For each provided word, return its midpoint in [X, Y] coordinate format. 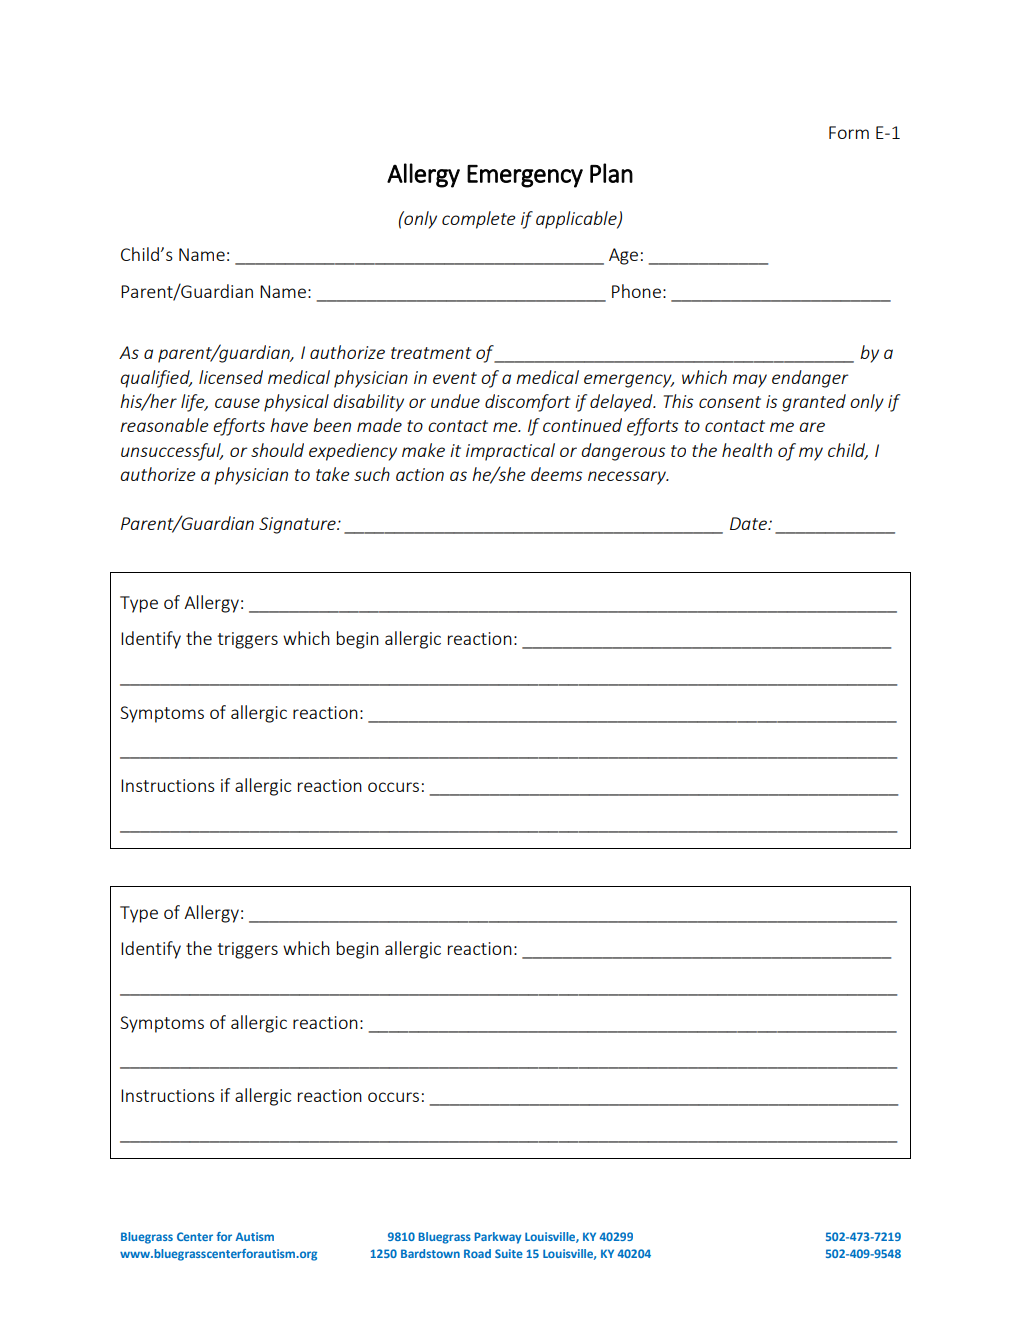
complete [479, 220]
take [333, 474]
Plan [611, 173]
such [372, 474]
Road [477, 1253]
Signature [298, 525]
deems [556, 474]
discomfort [528, 403]
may [750, 381]
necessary [628, 478]
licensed [231, 377]
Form [849, 132]
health [747, 450]
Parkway [498, 1238]
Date [749, 523]
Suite [509, 1253]
